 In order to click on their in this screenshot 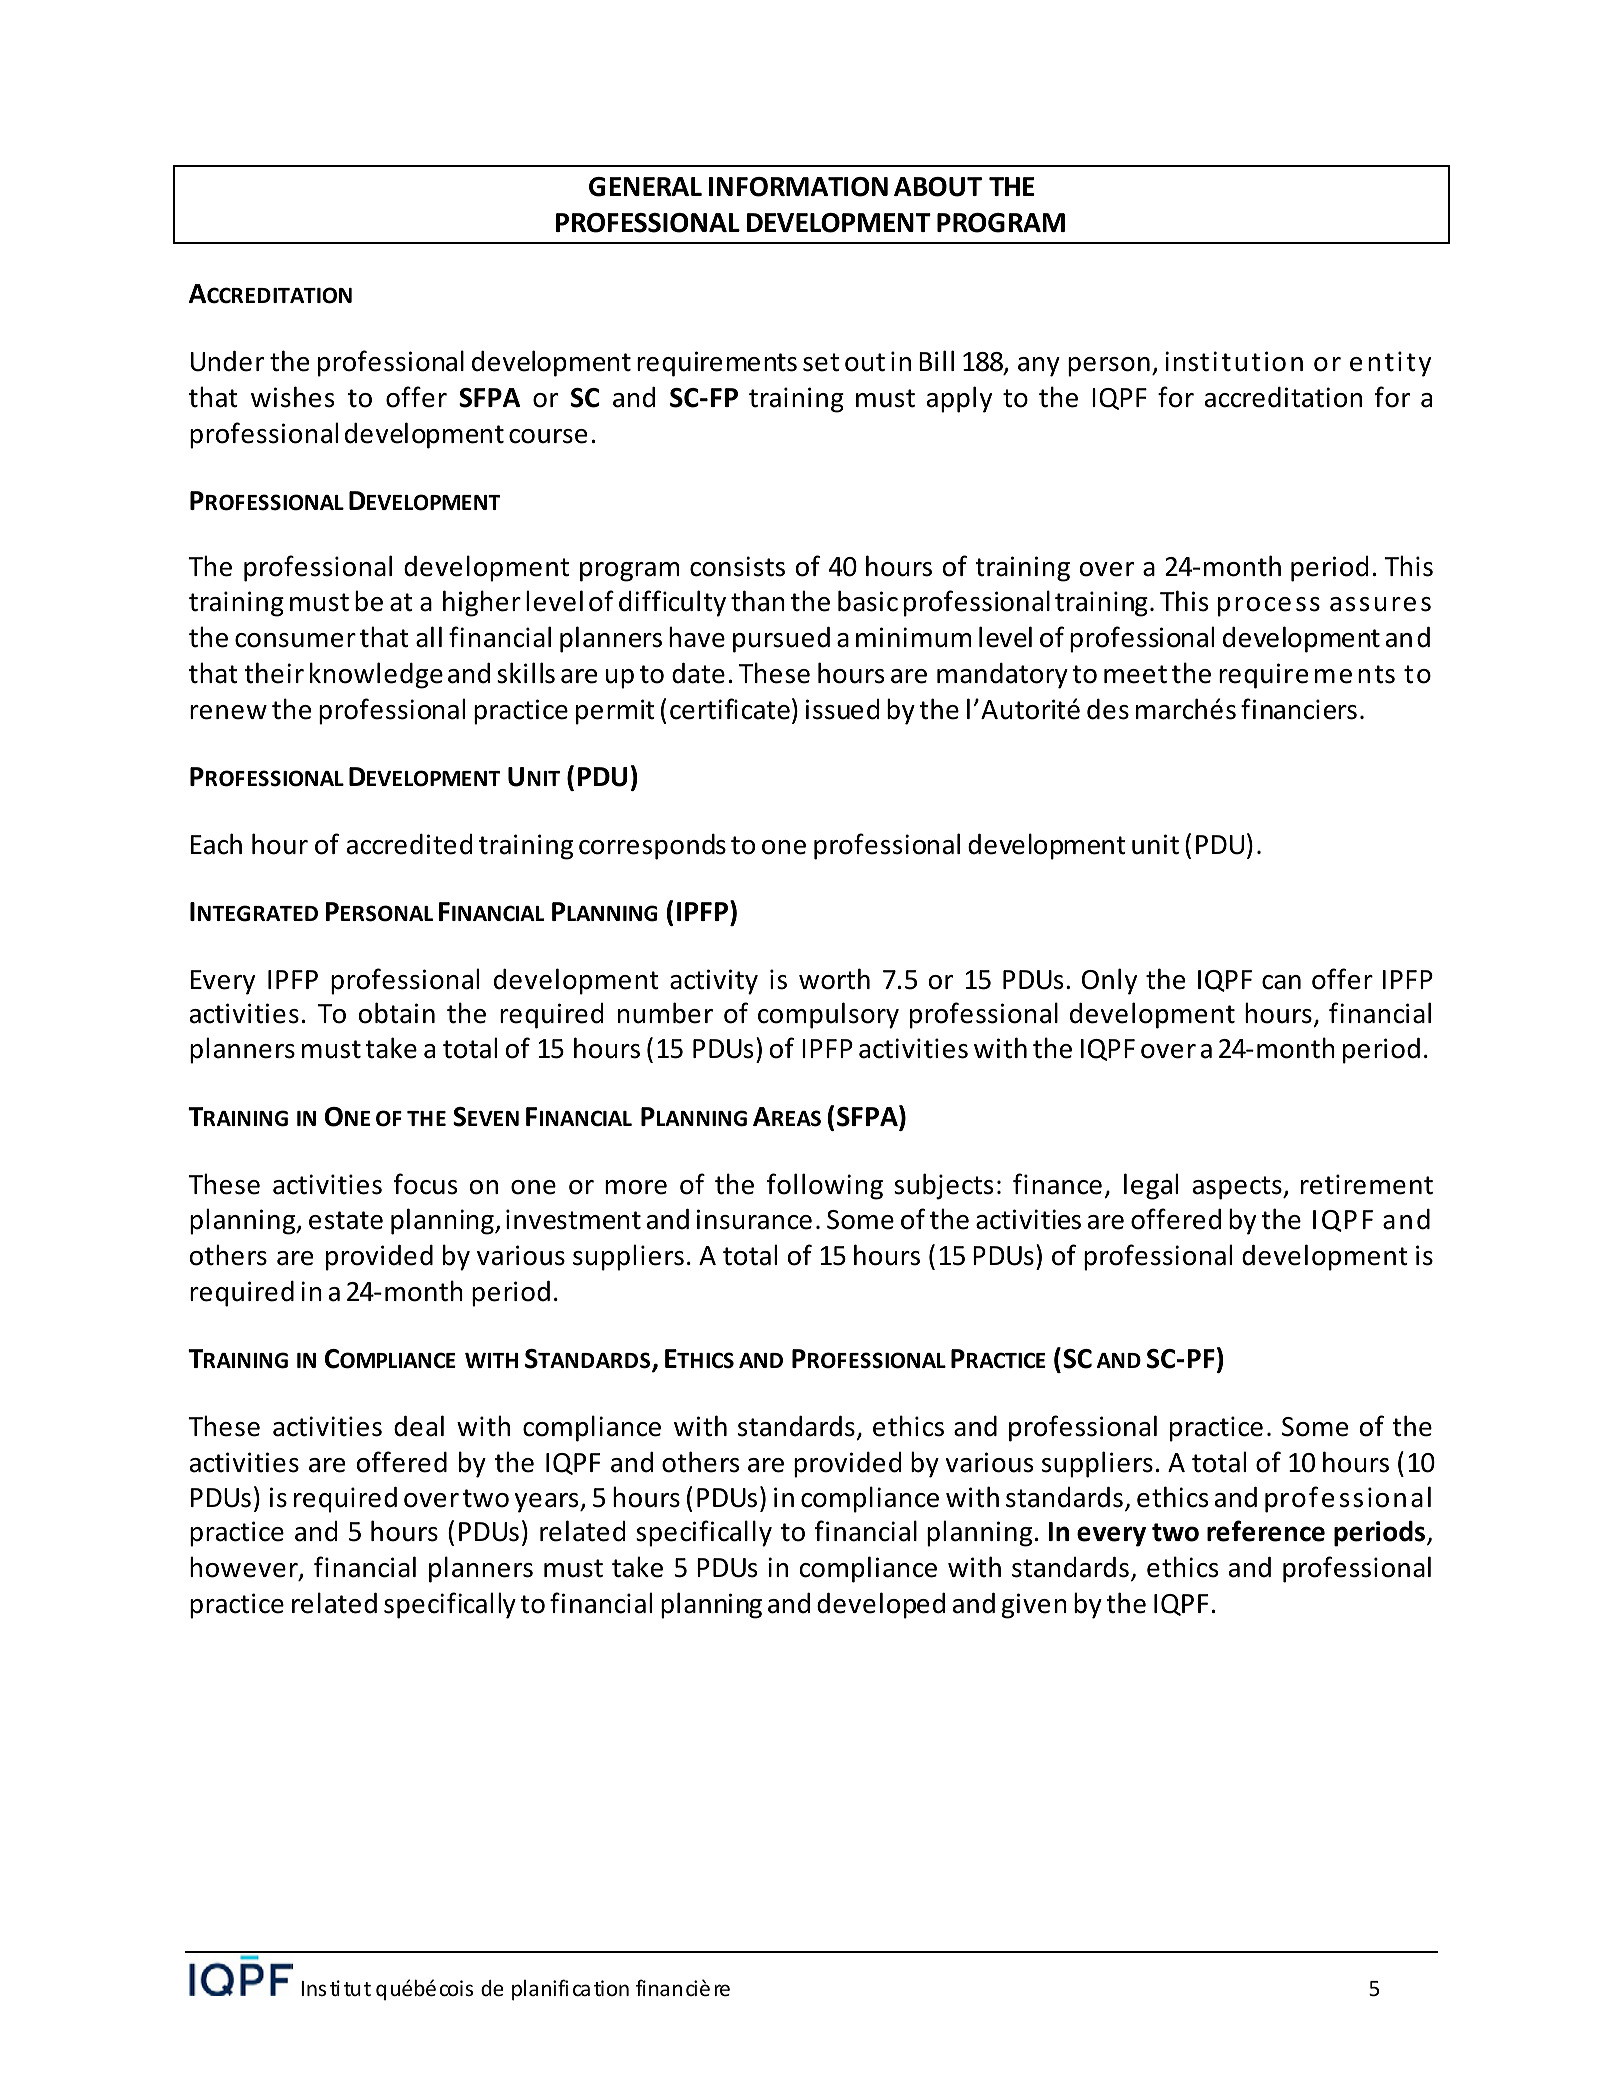, I will do `click(274, 673)`.
